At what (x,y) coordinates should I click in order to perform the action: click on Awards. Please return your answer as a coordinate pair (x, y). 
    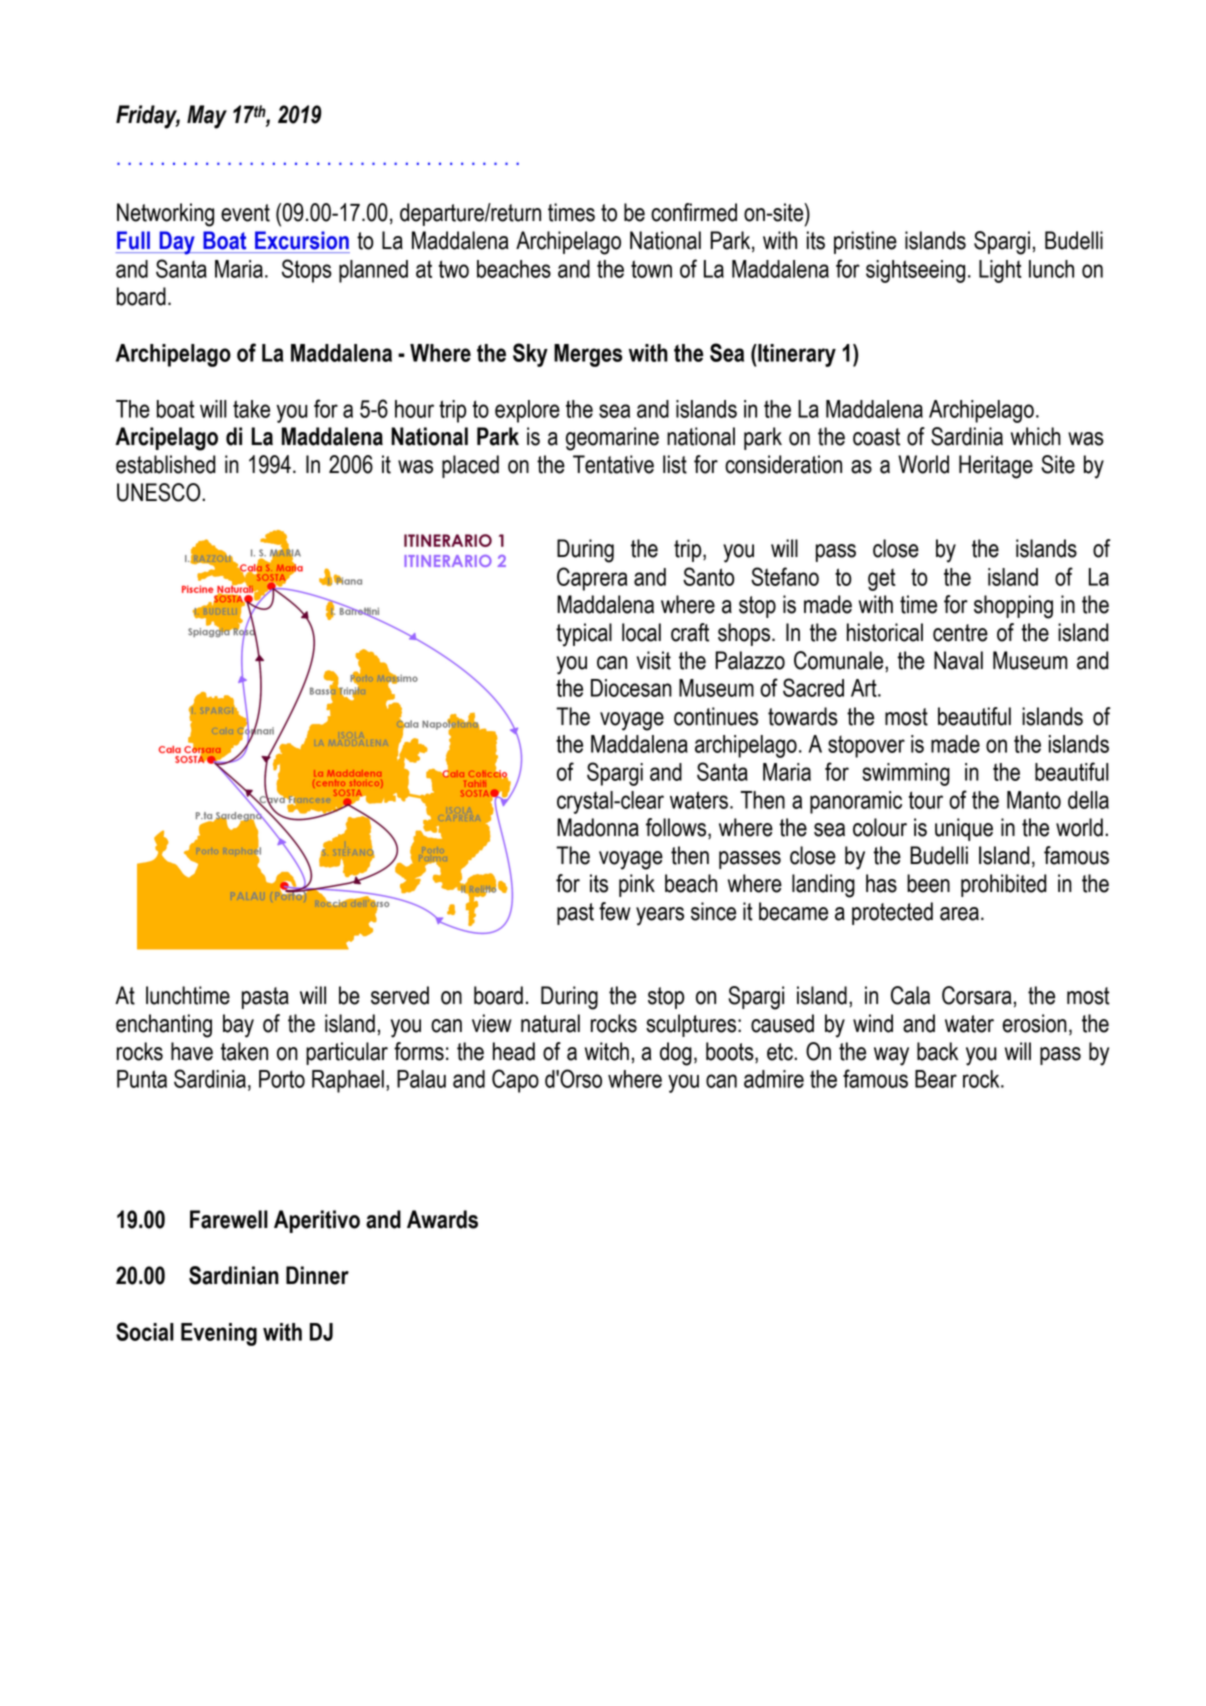
    Looking at the image, I should click on (442, 1219).
